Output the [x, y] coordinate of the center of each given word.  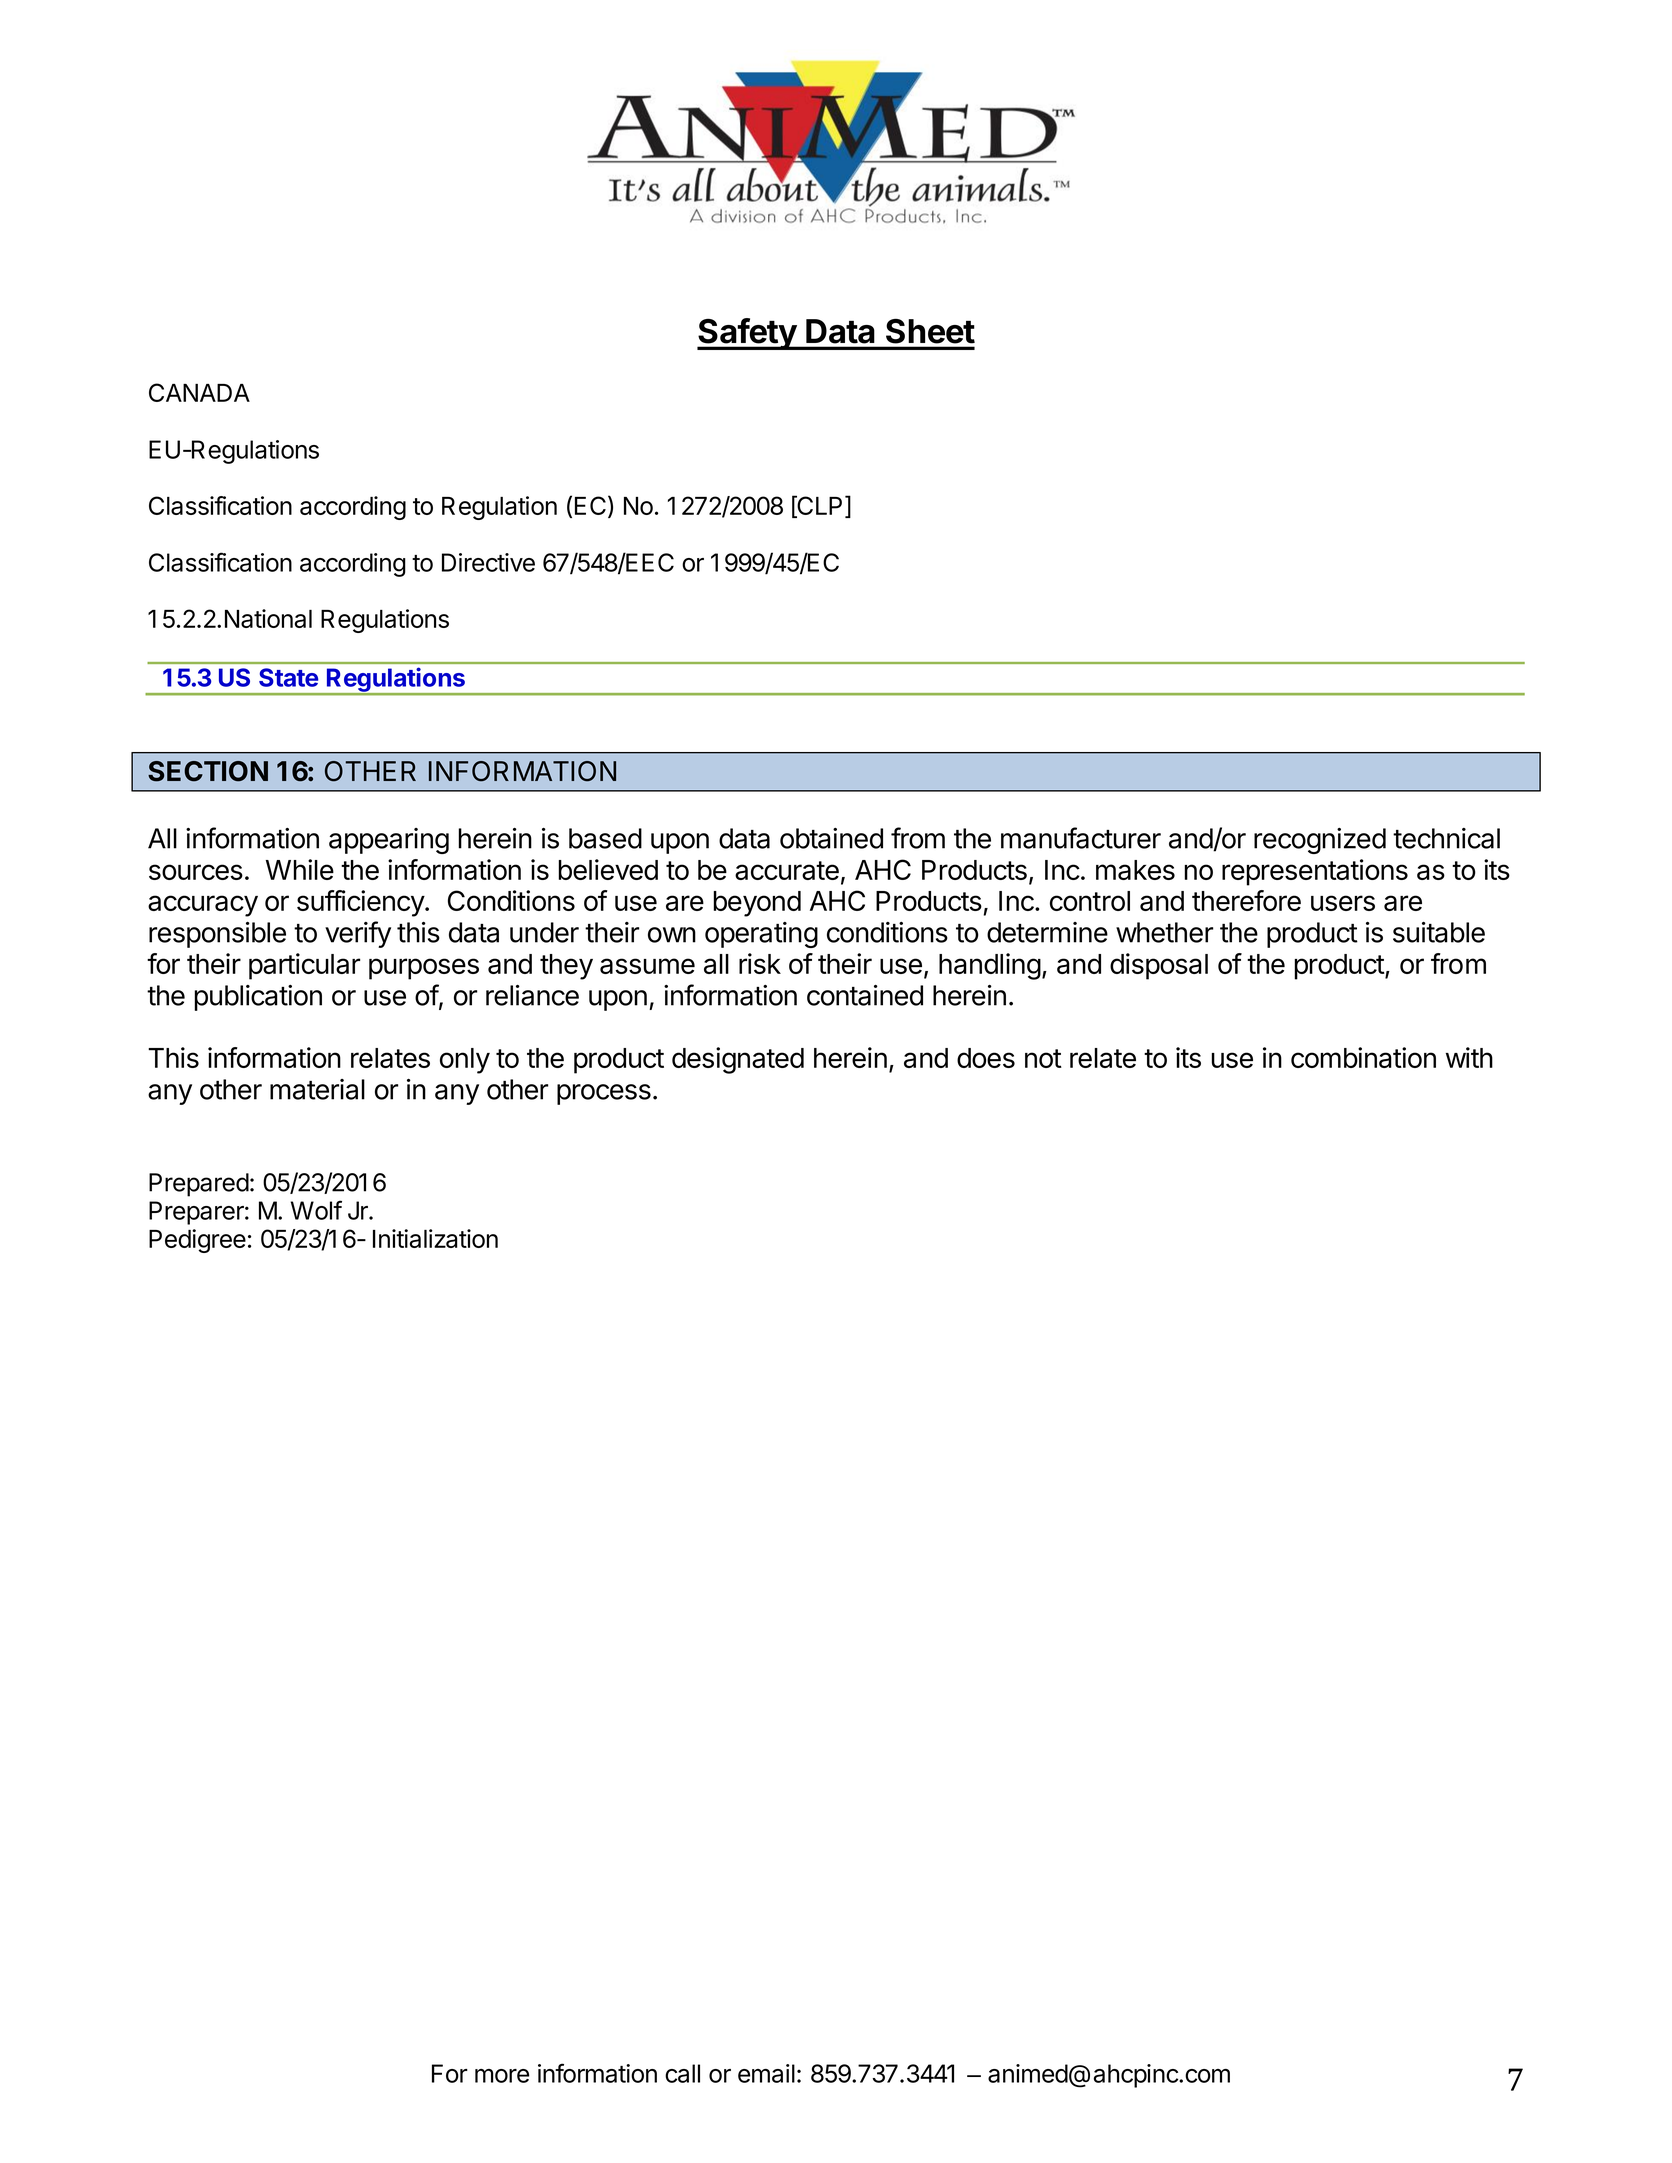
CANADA [199, 392]
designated [738, 1060]
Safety [747, 334]
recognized [1320, 841]
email [766, 2073]
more [502, 2076]
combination [1363, 1057]
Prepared [199, 1185]
